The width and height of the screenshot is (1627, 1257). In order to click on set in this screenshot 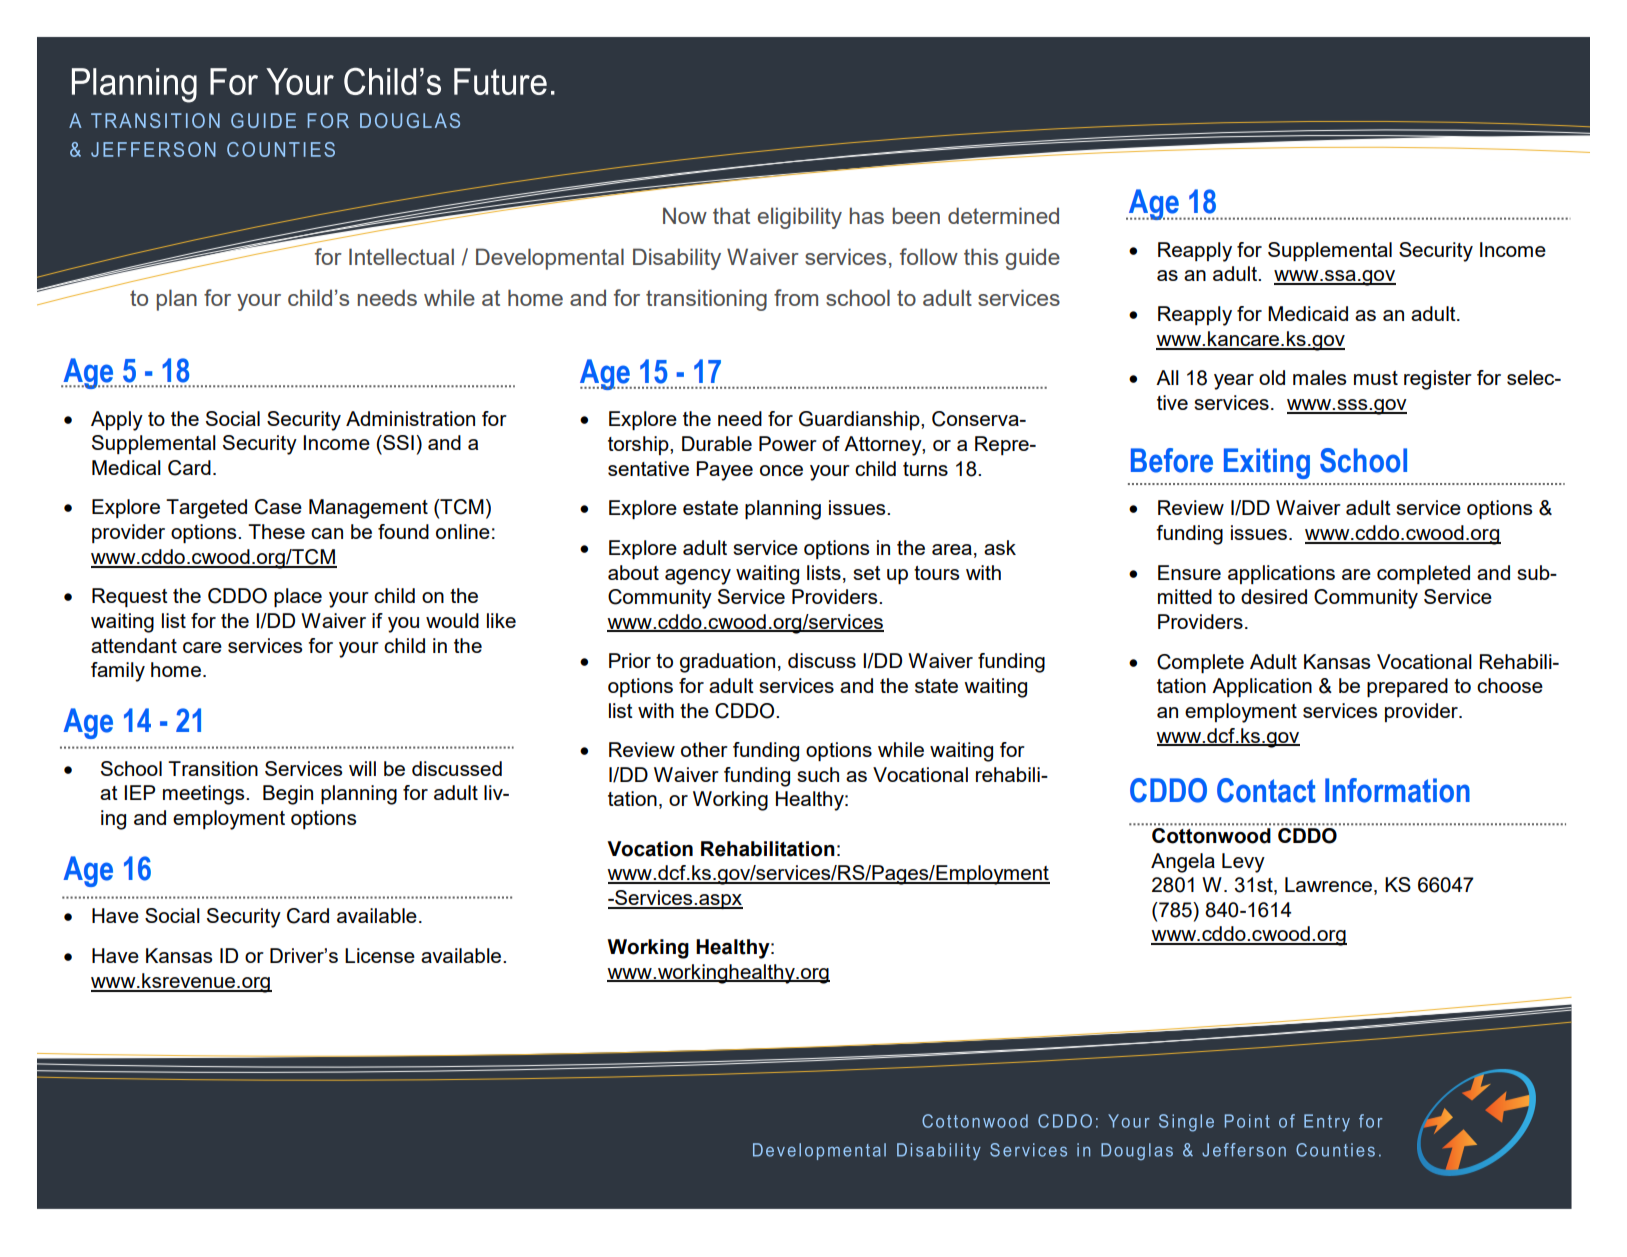, I will do `click(867, 573)`.
